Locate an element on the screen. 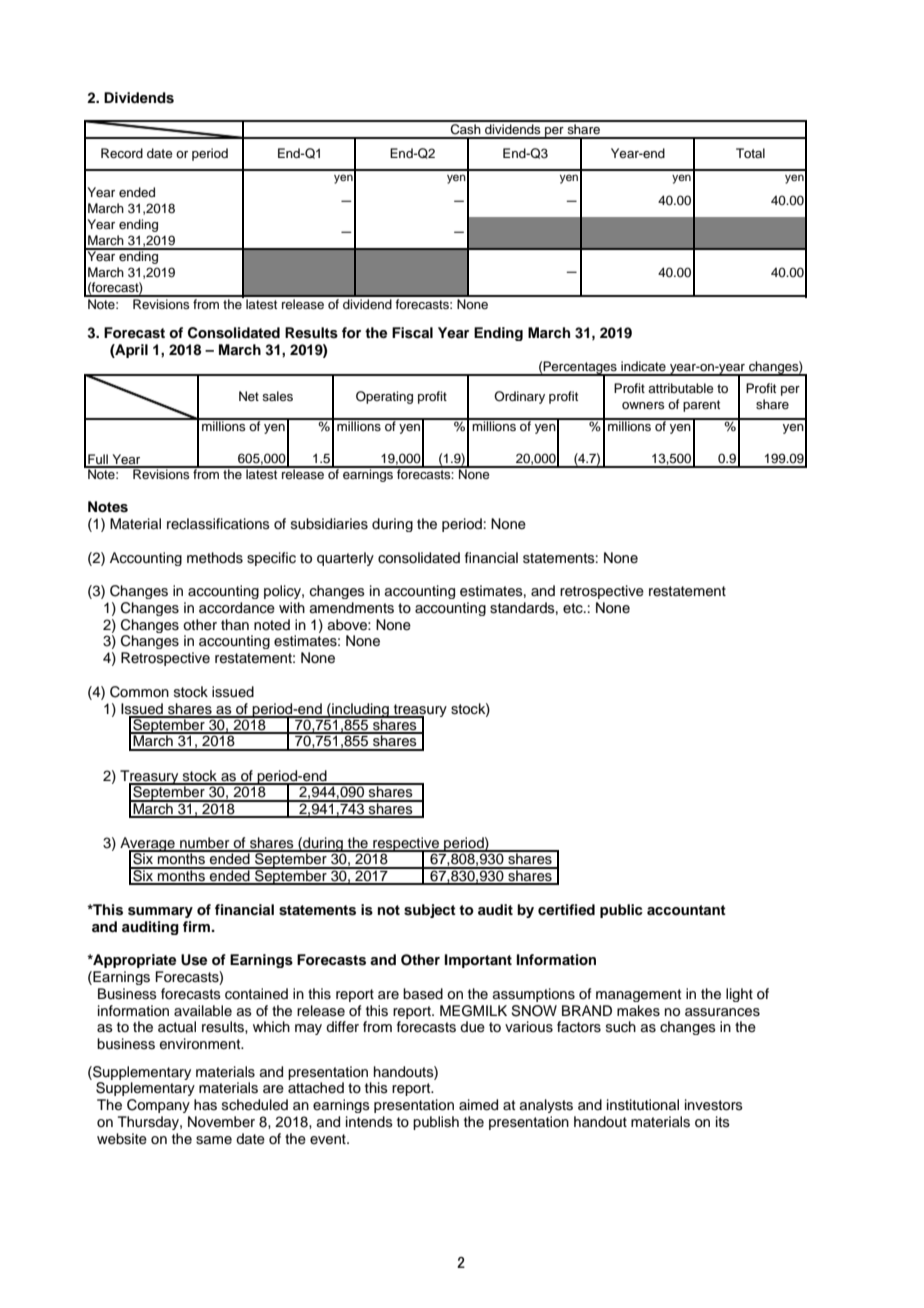 The width and height of the screenshot is (924, 1308). parent is located at coordinates (701, 406).
